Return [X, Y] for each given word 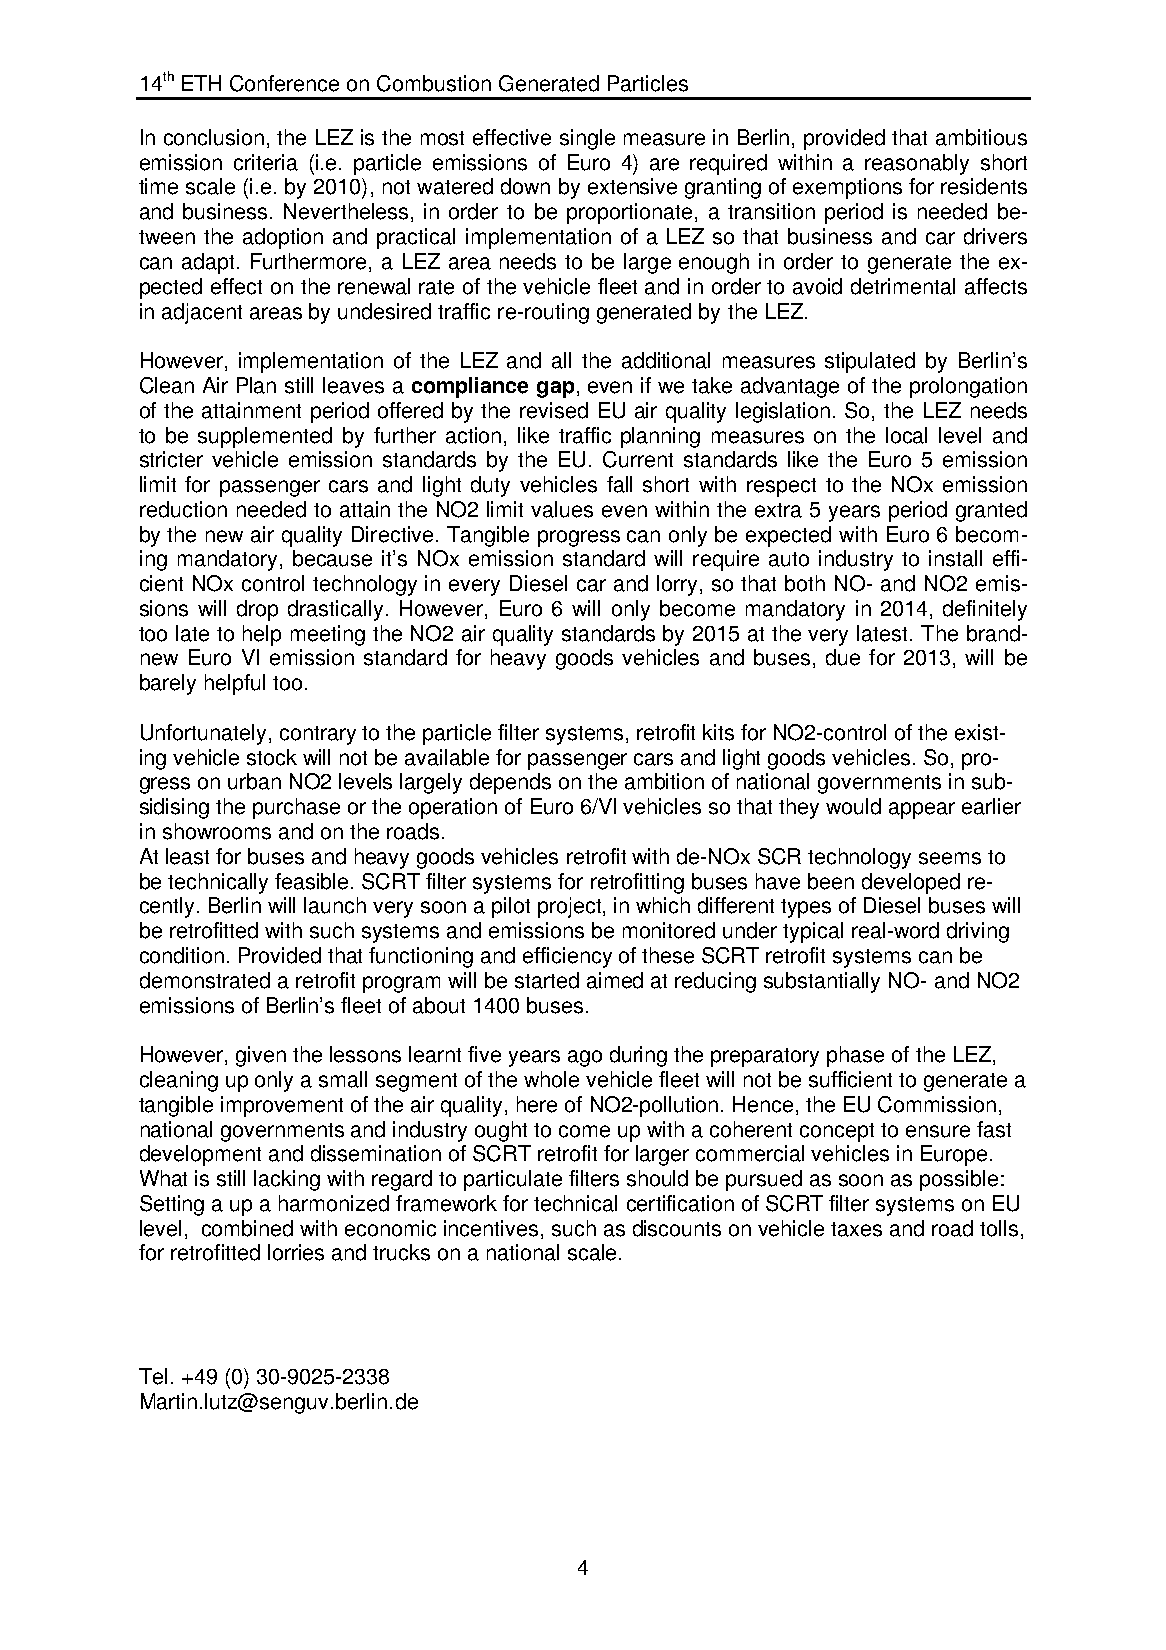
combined [247, 1228]
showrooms [217, 831]
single [587, 139]
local [906, 435]
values [562, 509]
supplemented [265, 437]
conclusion [214, 137]
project [571, 907]
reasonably [917, 164]
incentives [491, 1228]
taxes [856, 1229]
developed [911, 883]
